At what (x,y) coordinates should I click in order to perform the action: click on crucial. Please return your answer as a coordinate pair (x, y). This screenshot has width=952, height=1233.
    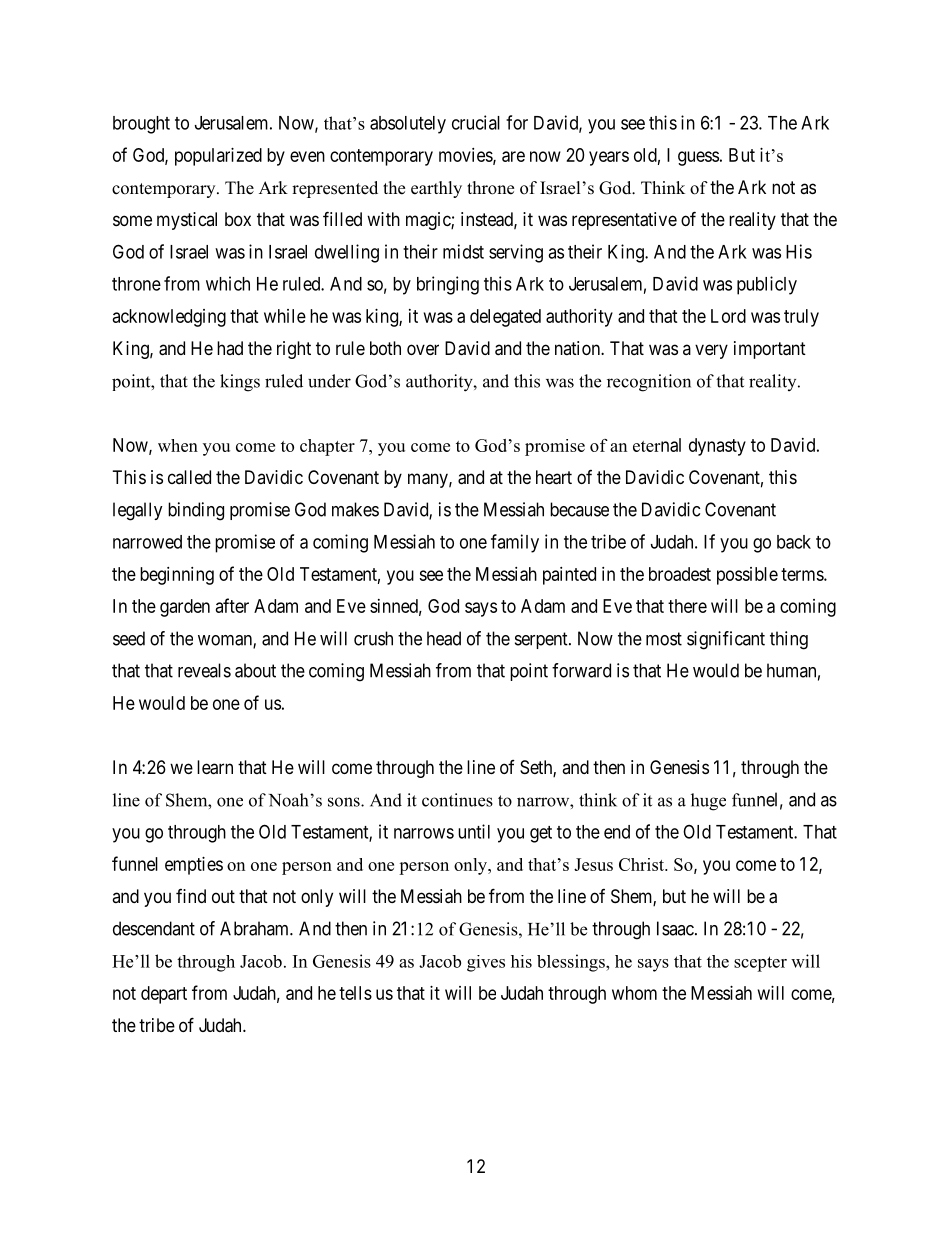
    Looking at the image, I should click on (476, 122).
